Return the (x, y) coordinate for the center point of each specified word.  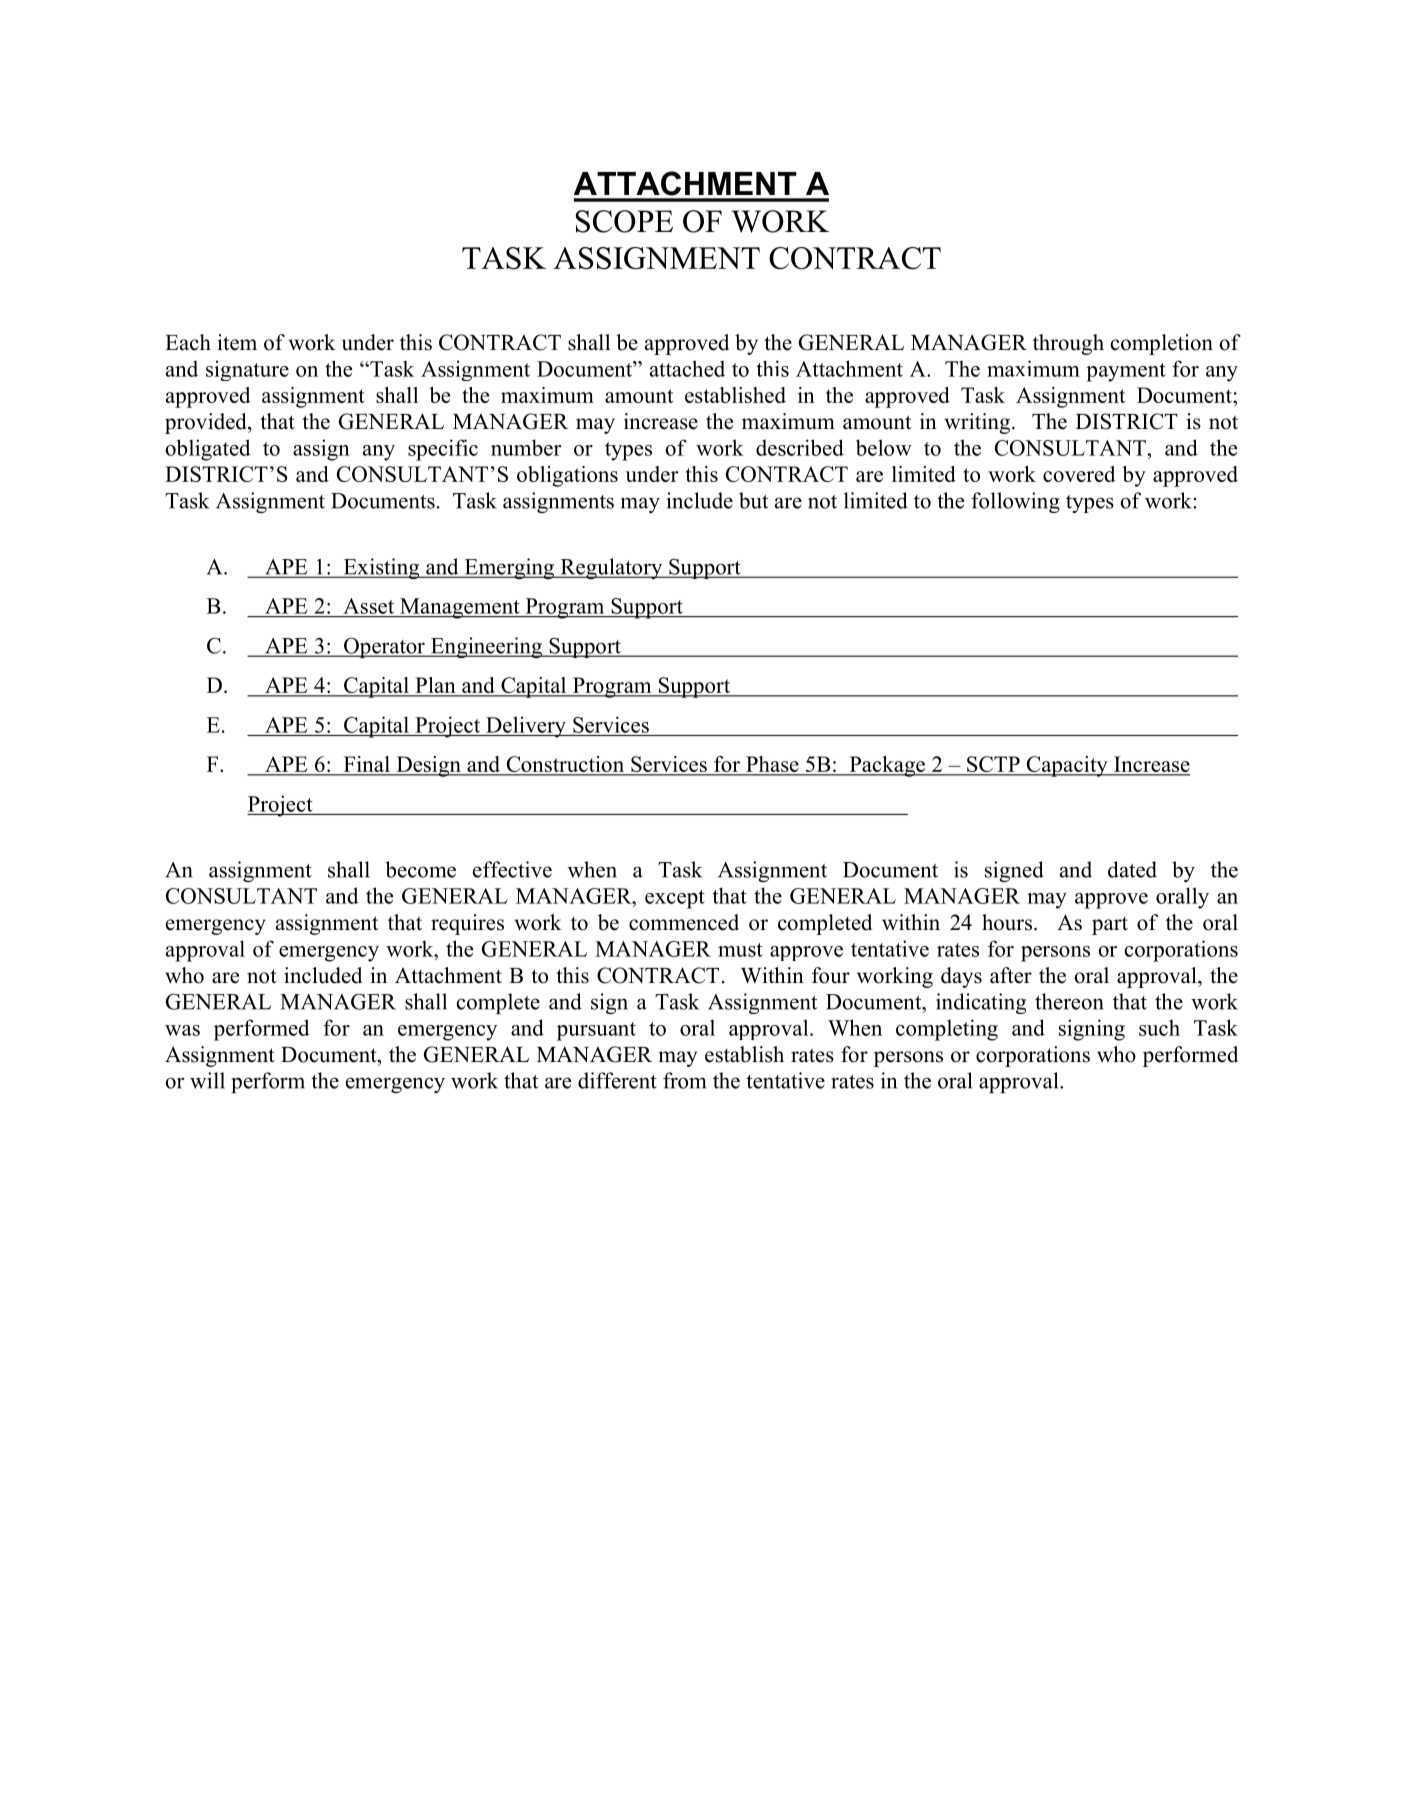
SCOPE (624, 221)
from (684, 1080)
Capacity (1067, 766)
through (1068, 344)
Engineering (486, 647)
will (207, 1080)
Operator (384, 647)
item (237, 342)
